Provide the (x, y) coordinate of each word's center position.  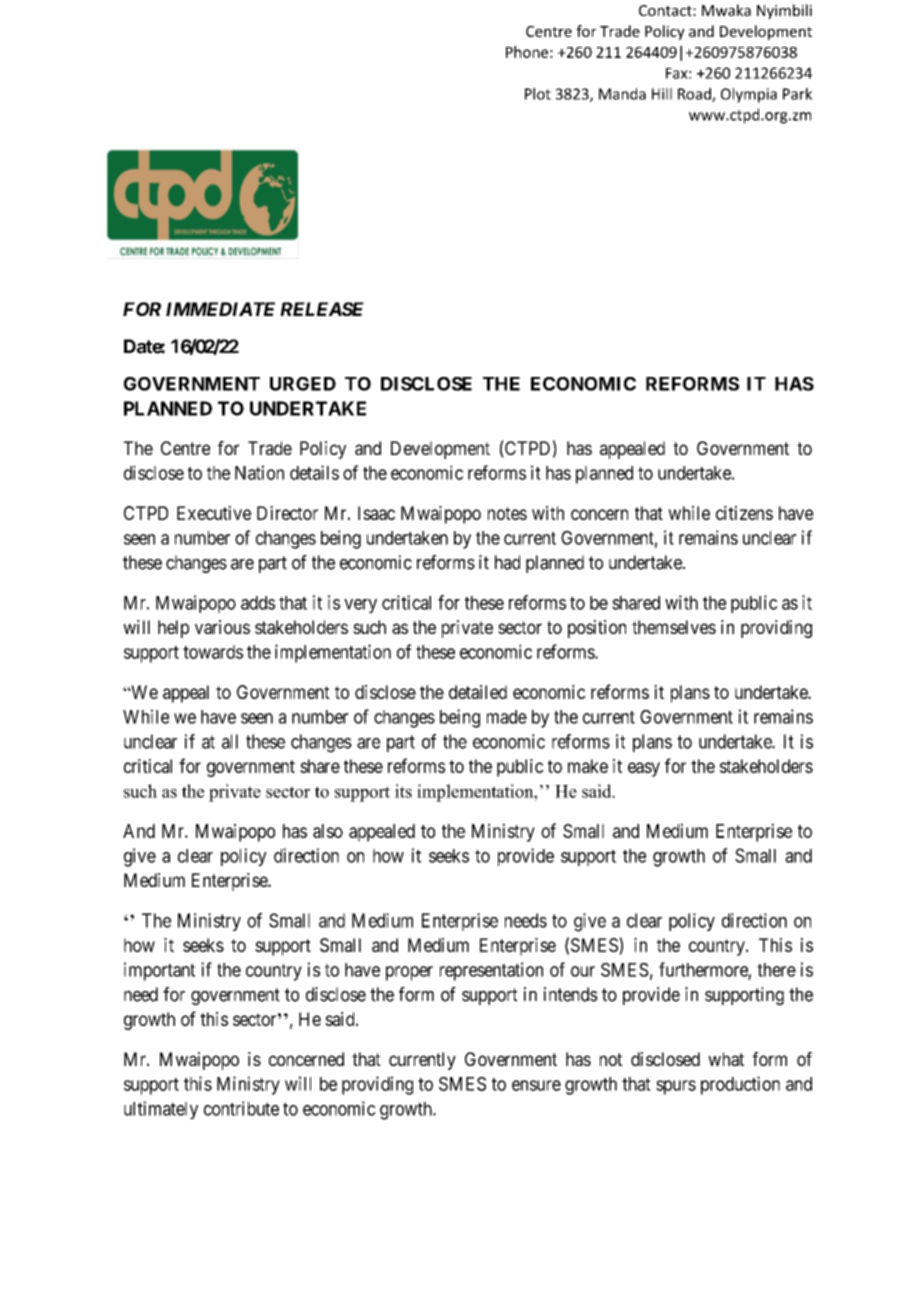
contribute (241, 1108)
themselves (674, 627)
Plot (538, 94)
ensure (536, 1085)
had (507, 562)
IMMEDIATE (220, 309)
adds (258, 603)
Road (695, 95)
